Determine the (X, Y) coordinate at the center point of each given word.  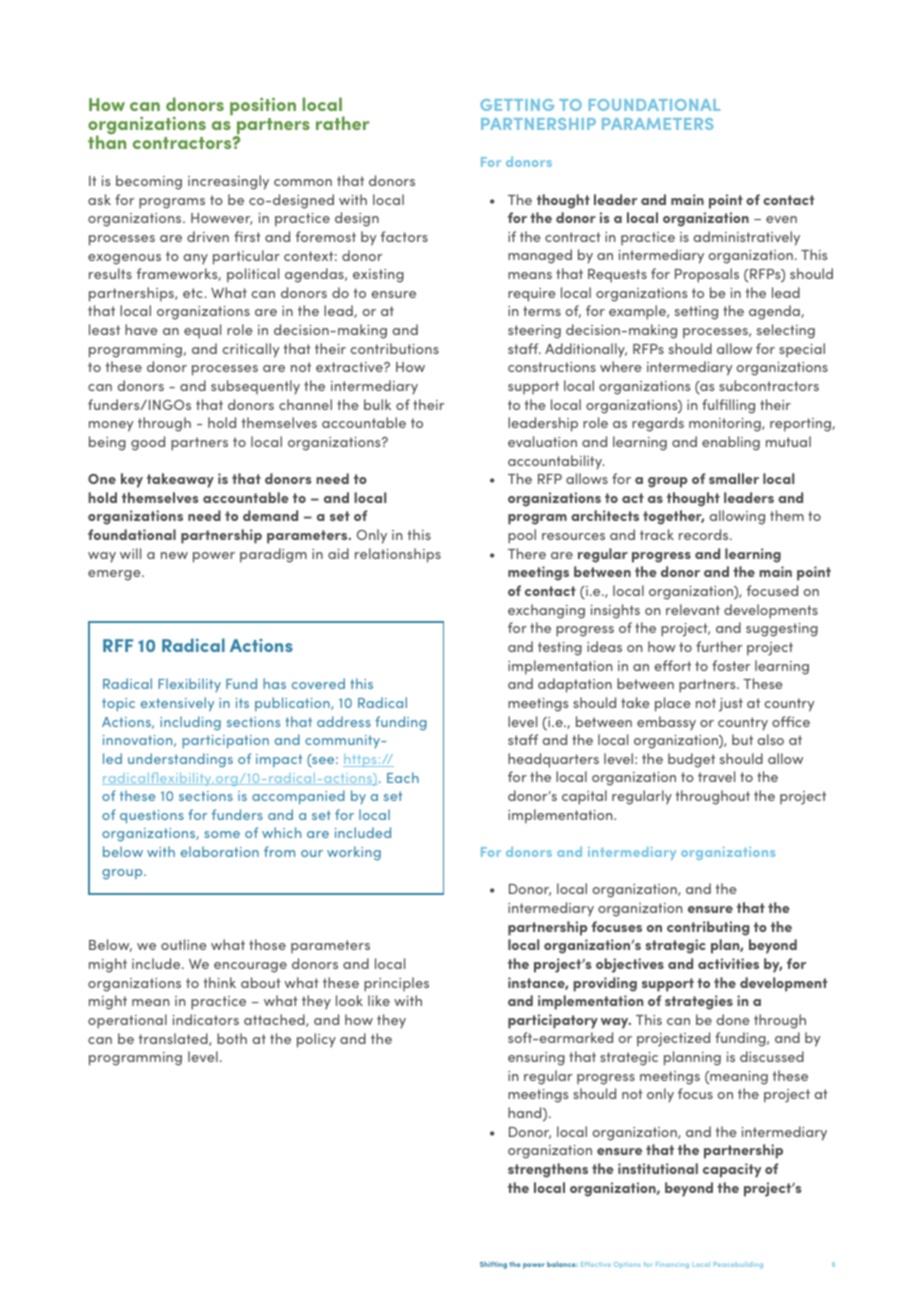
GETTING (517, 105)
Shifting (493, 1265)
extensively (177, 704)
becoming (149, 182)
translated (174, 1039)
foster (731, 665)
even (781, 219)
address (344, 721)
